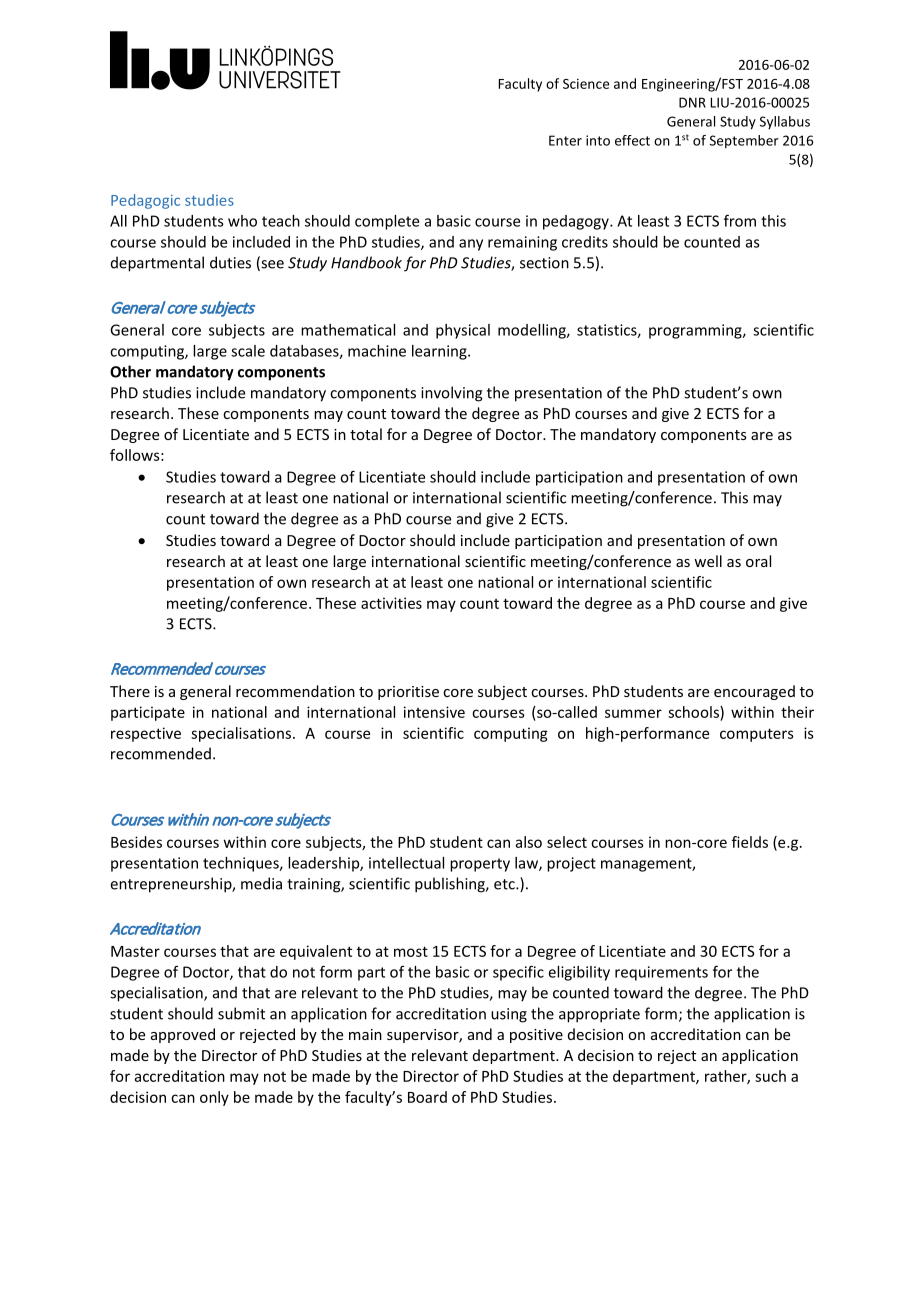 This screenshot has width=924, height=1308. Describe the element at coordinates (770, 1076) in the screenshot. I see `such` at that location.
